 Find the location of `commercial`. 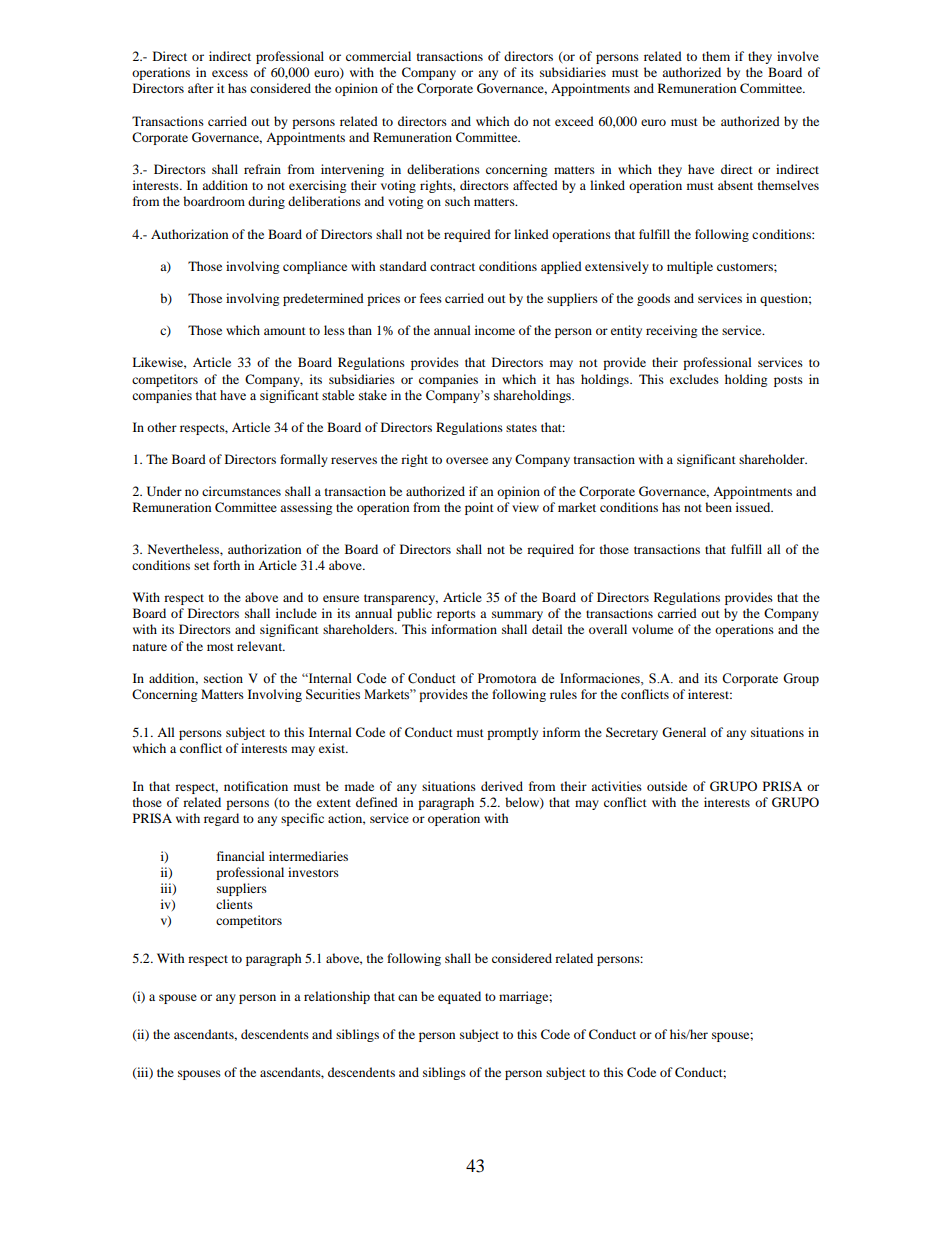

commercial is located at coordinates (378, 56).
